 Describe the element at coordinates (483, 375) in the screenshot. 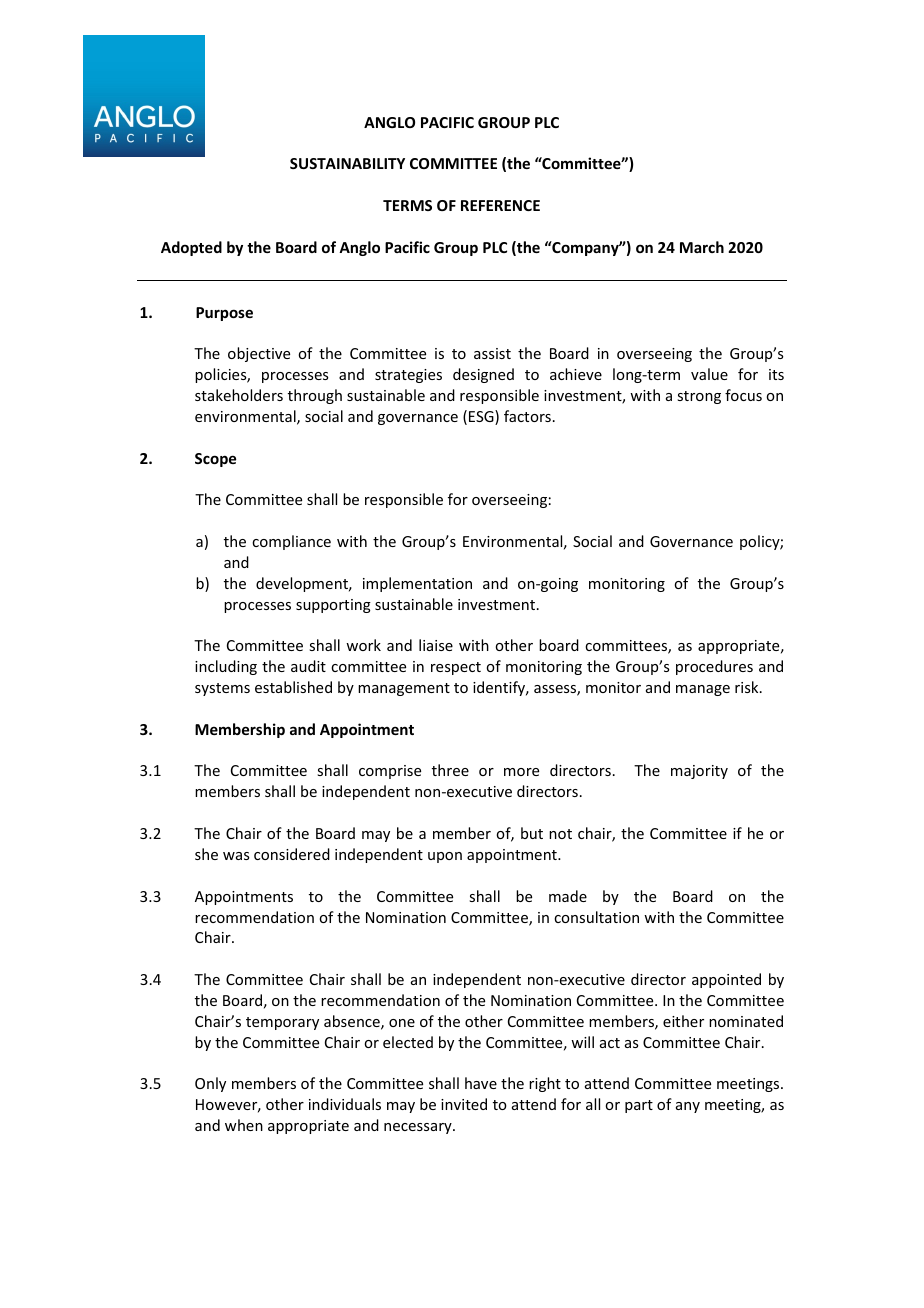

I see `designed` at that location.
